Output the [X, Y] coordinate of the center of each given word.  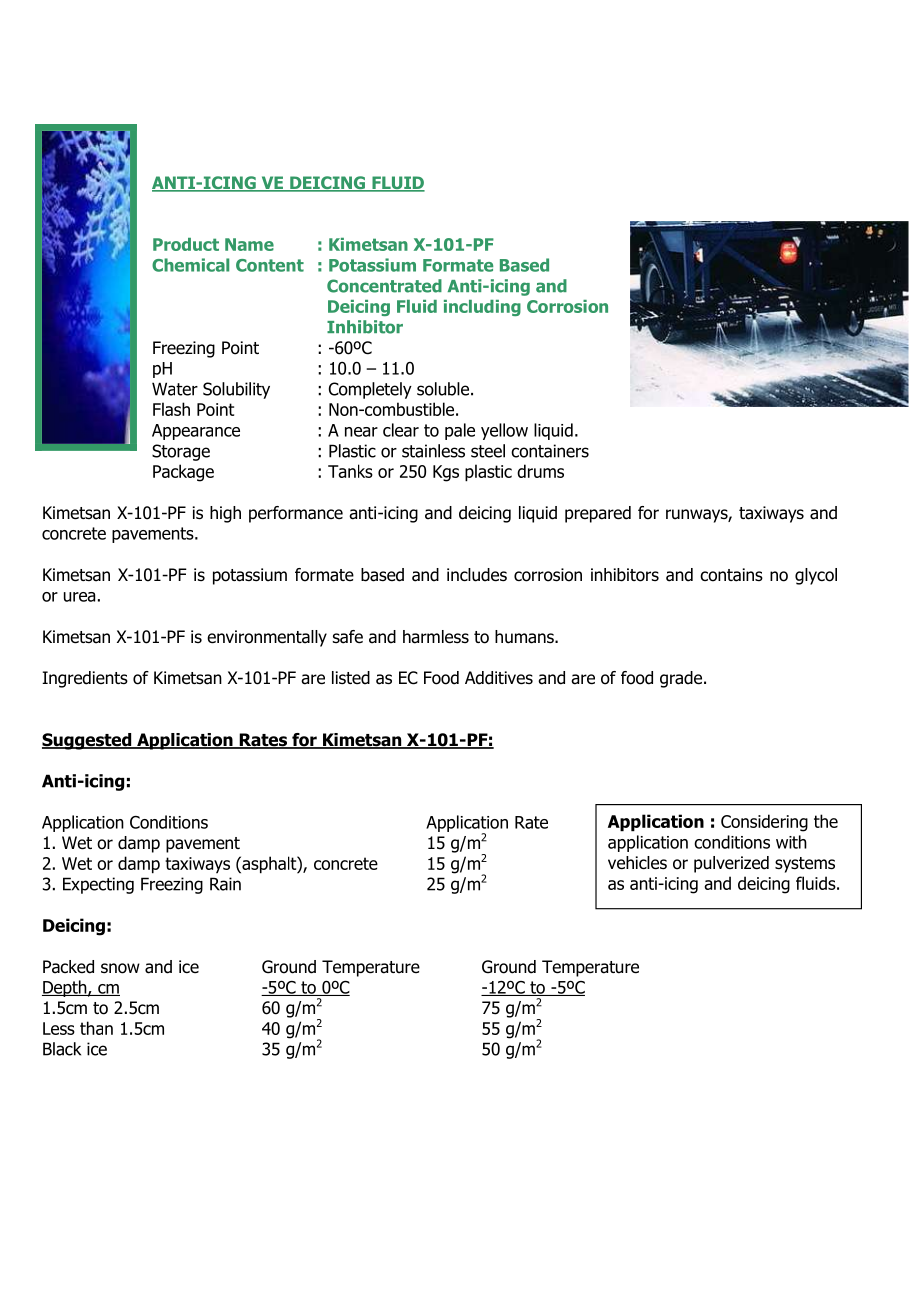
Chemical [190, 265]
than [96, 1028]
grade [682, 679]
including [482, 308]
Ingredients [85, 679]
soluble [443, 389]
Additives [499, 678]
